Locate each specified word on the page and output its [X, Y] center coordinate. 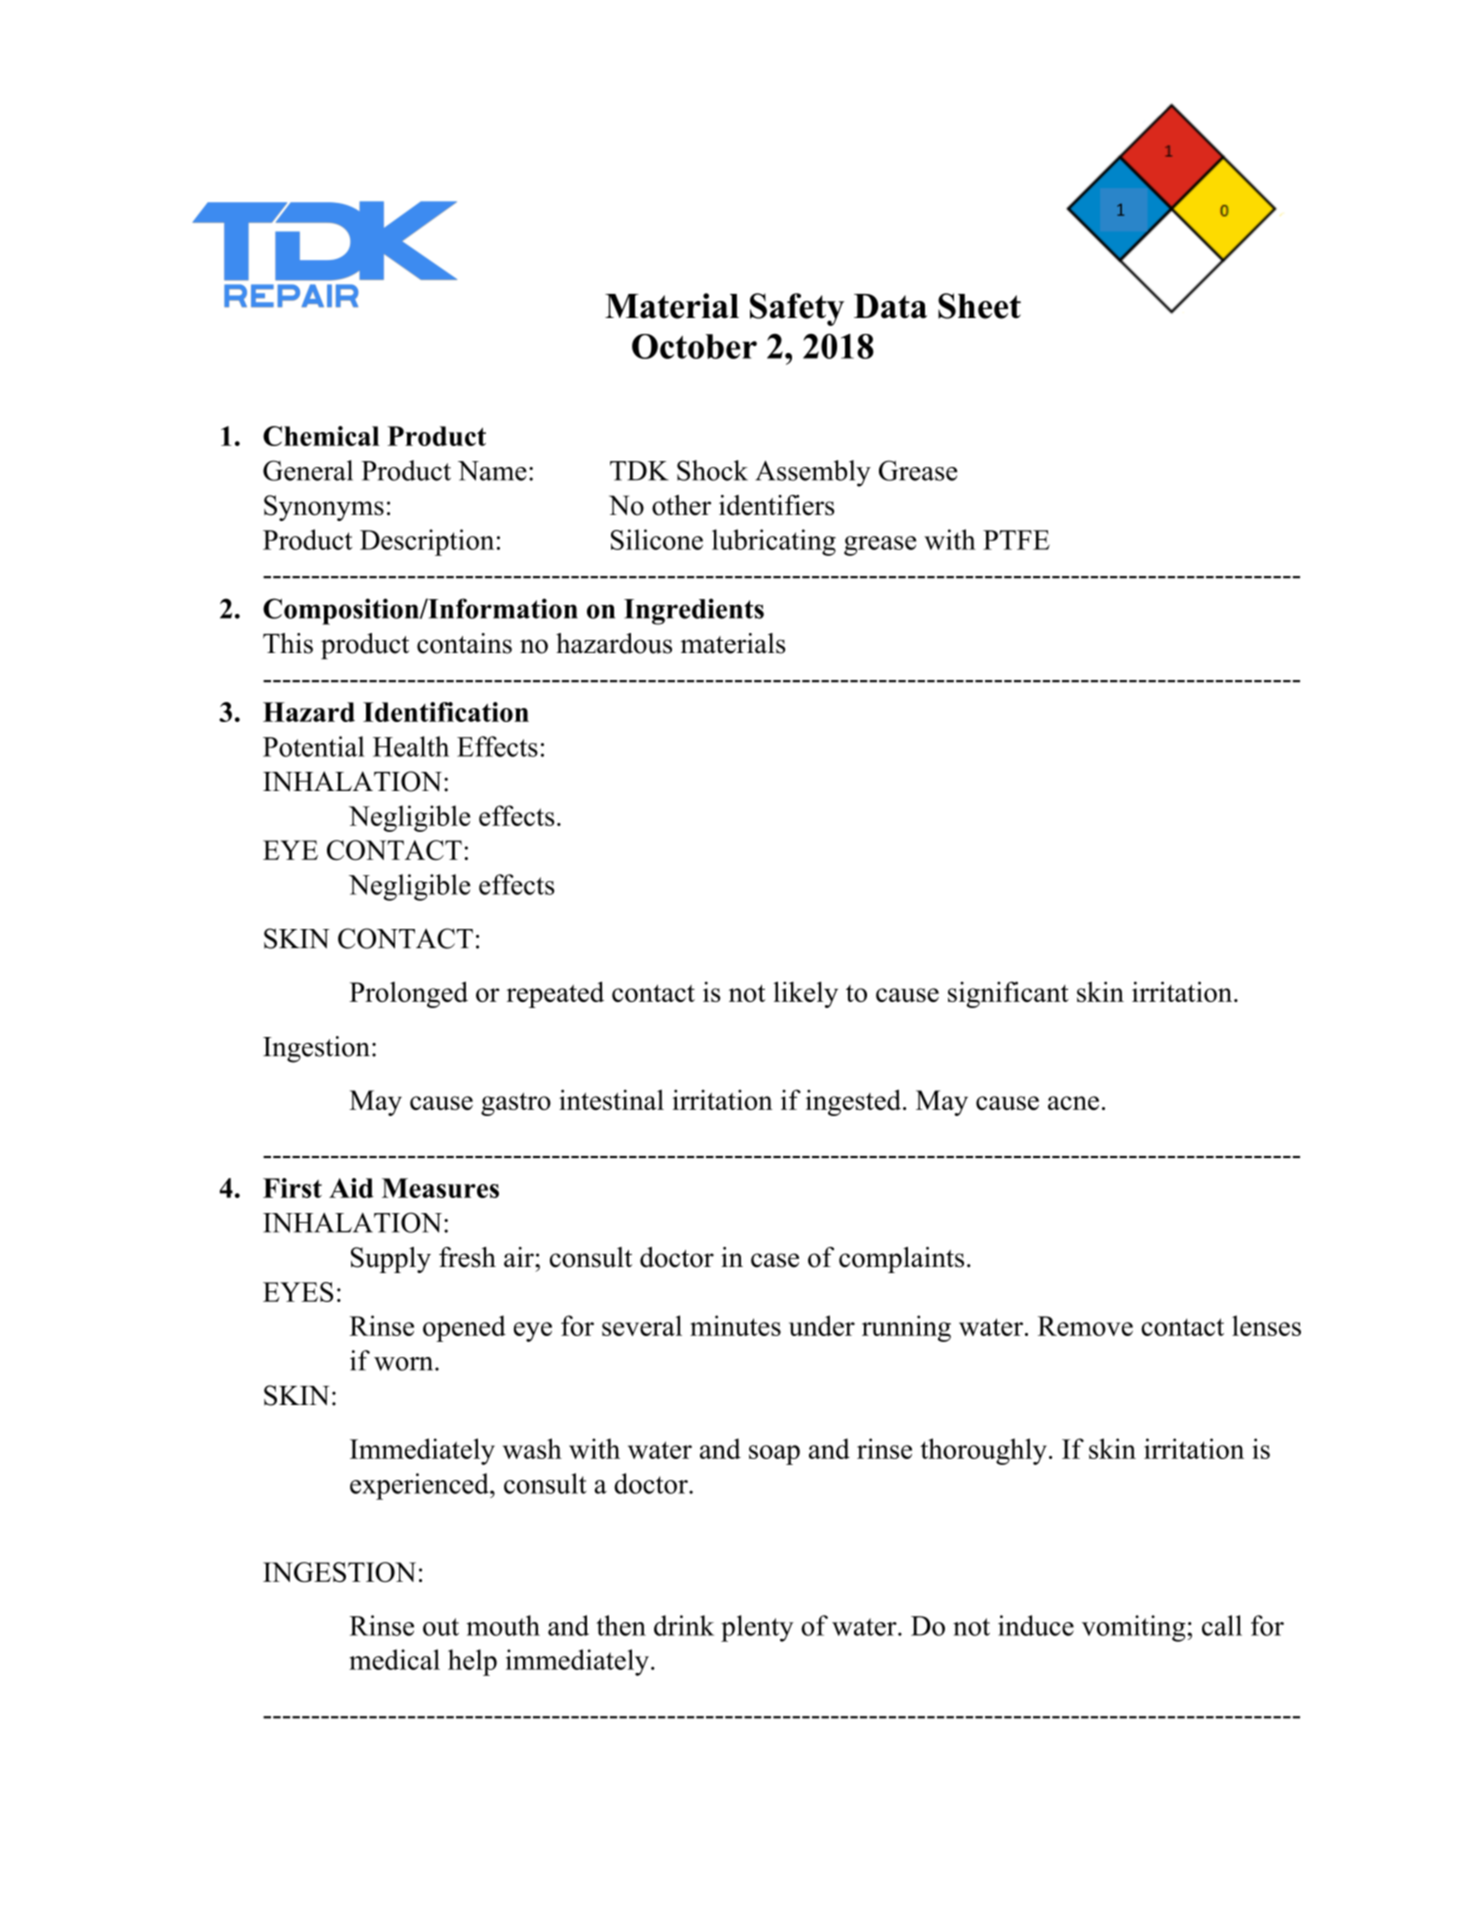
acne [1073, 1103]
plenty [757, 1628]
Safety [797, 309]
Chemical [321, 436]
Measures [440, 1188]
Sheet [979, 306]
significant [1008, 994]
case [775, 1260]
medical [394, 1659]
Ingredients [694, 611]
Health [411, 746]
